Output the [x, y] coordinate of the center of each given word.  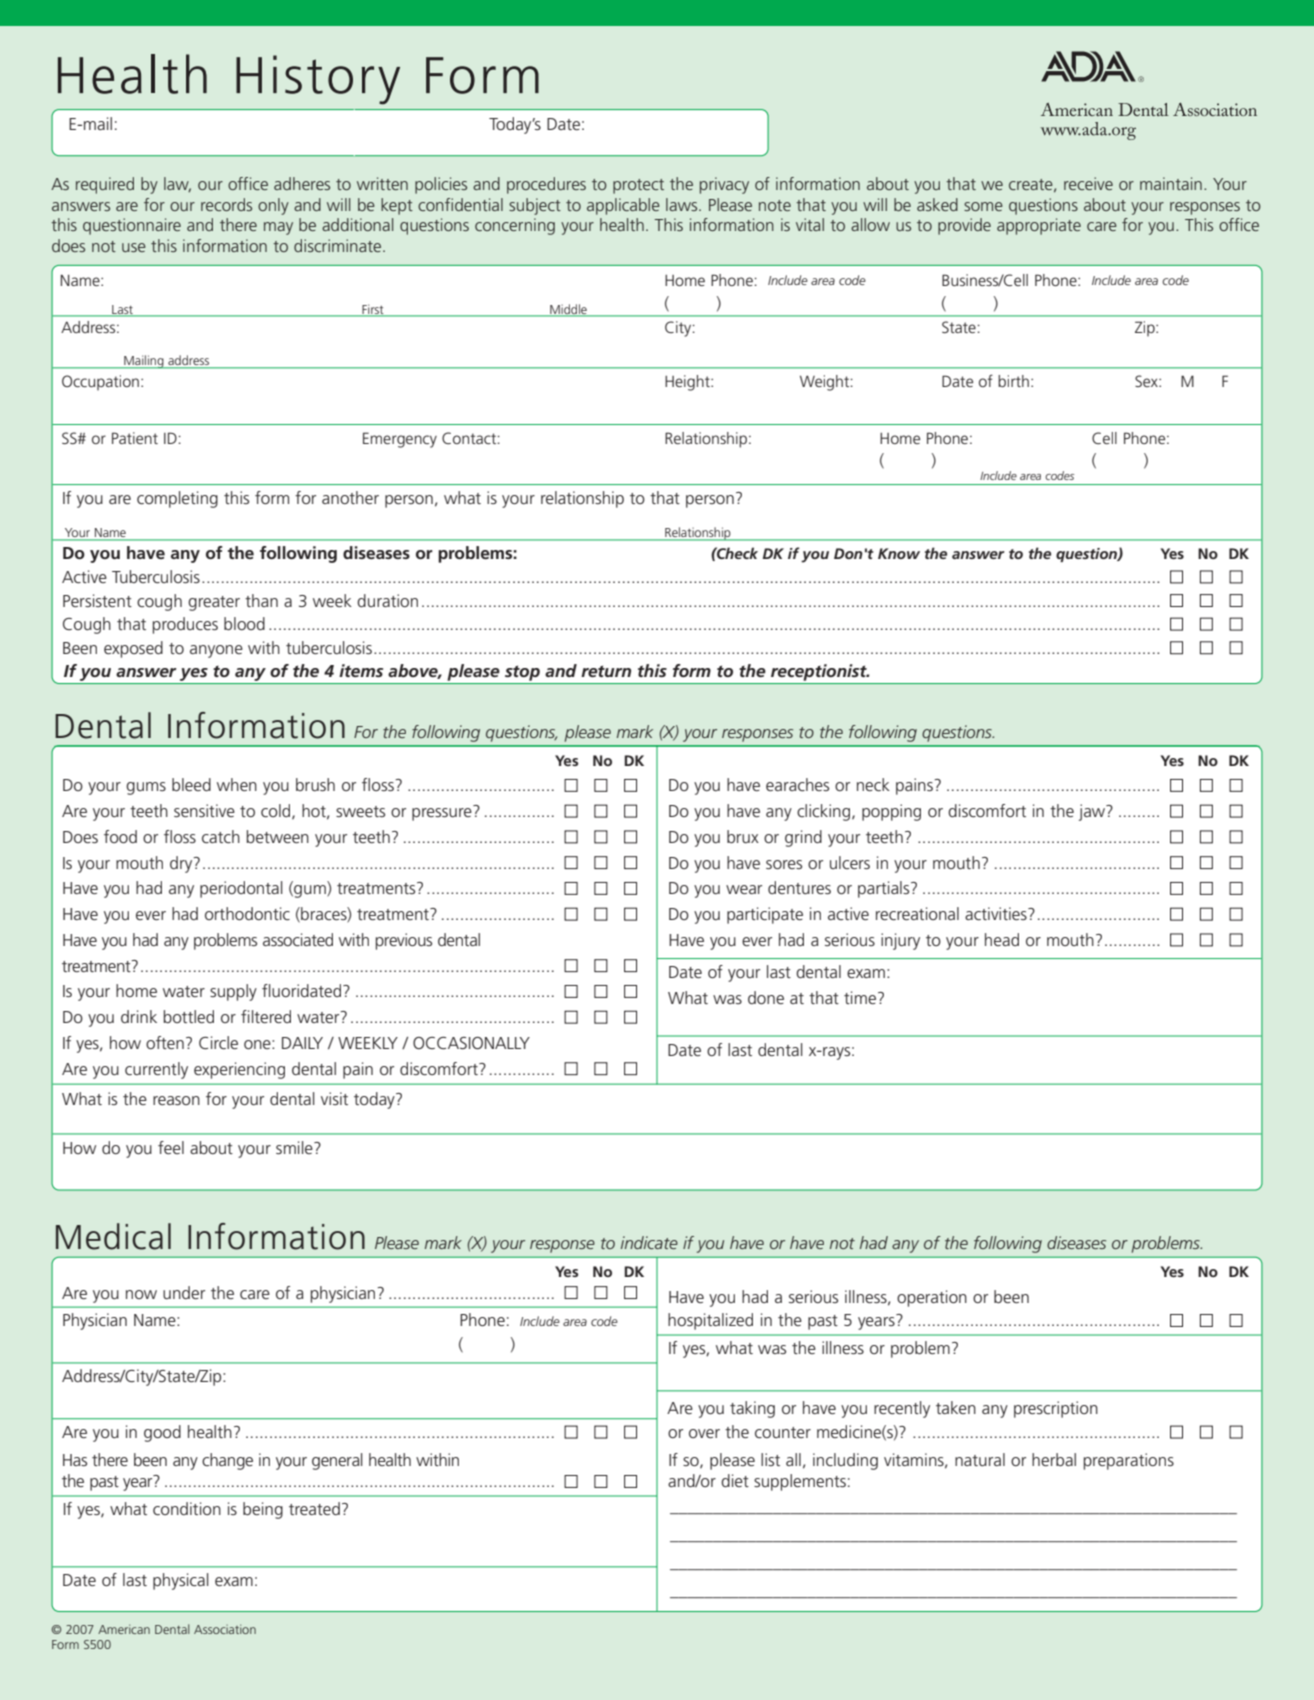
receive [1088, 183]
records [226, 204]
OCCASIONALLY [471, 1043]
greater [214, 603]
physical [181, 1581]
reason [176, 1100]
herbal [1054, 1459]
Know [899, 553]
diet [735, 1480]
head [1002, 939]
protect [638, 186]
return [606, 671]
